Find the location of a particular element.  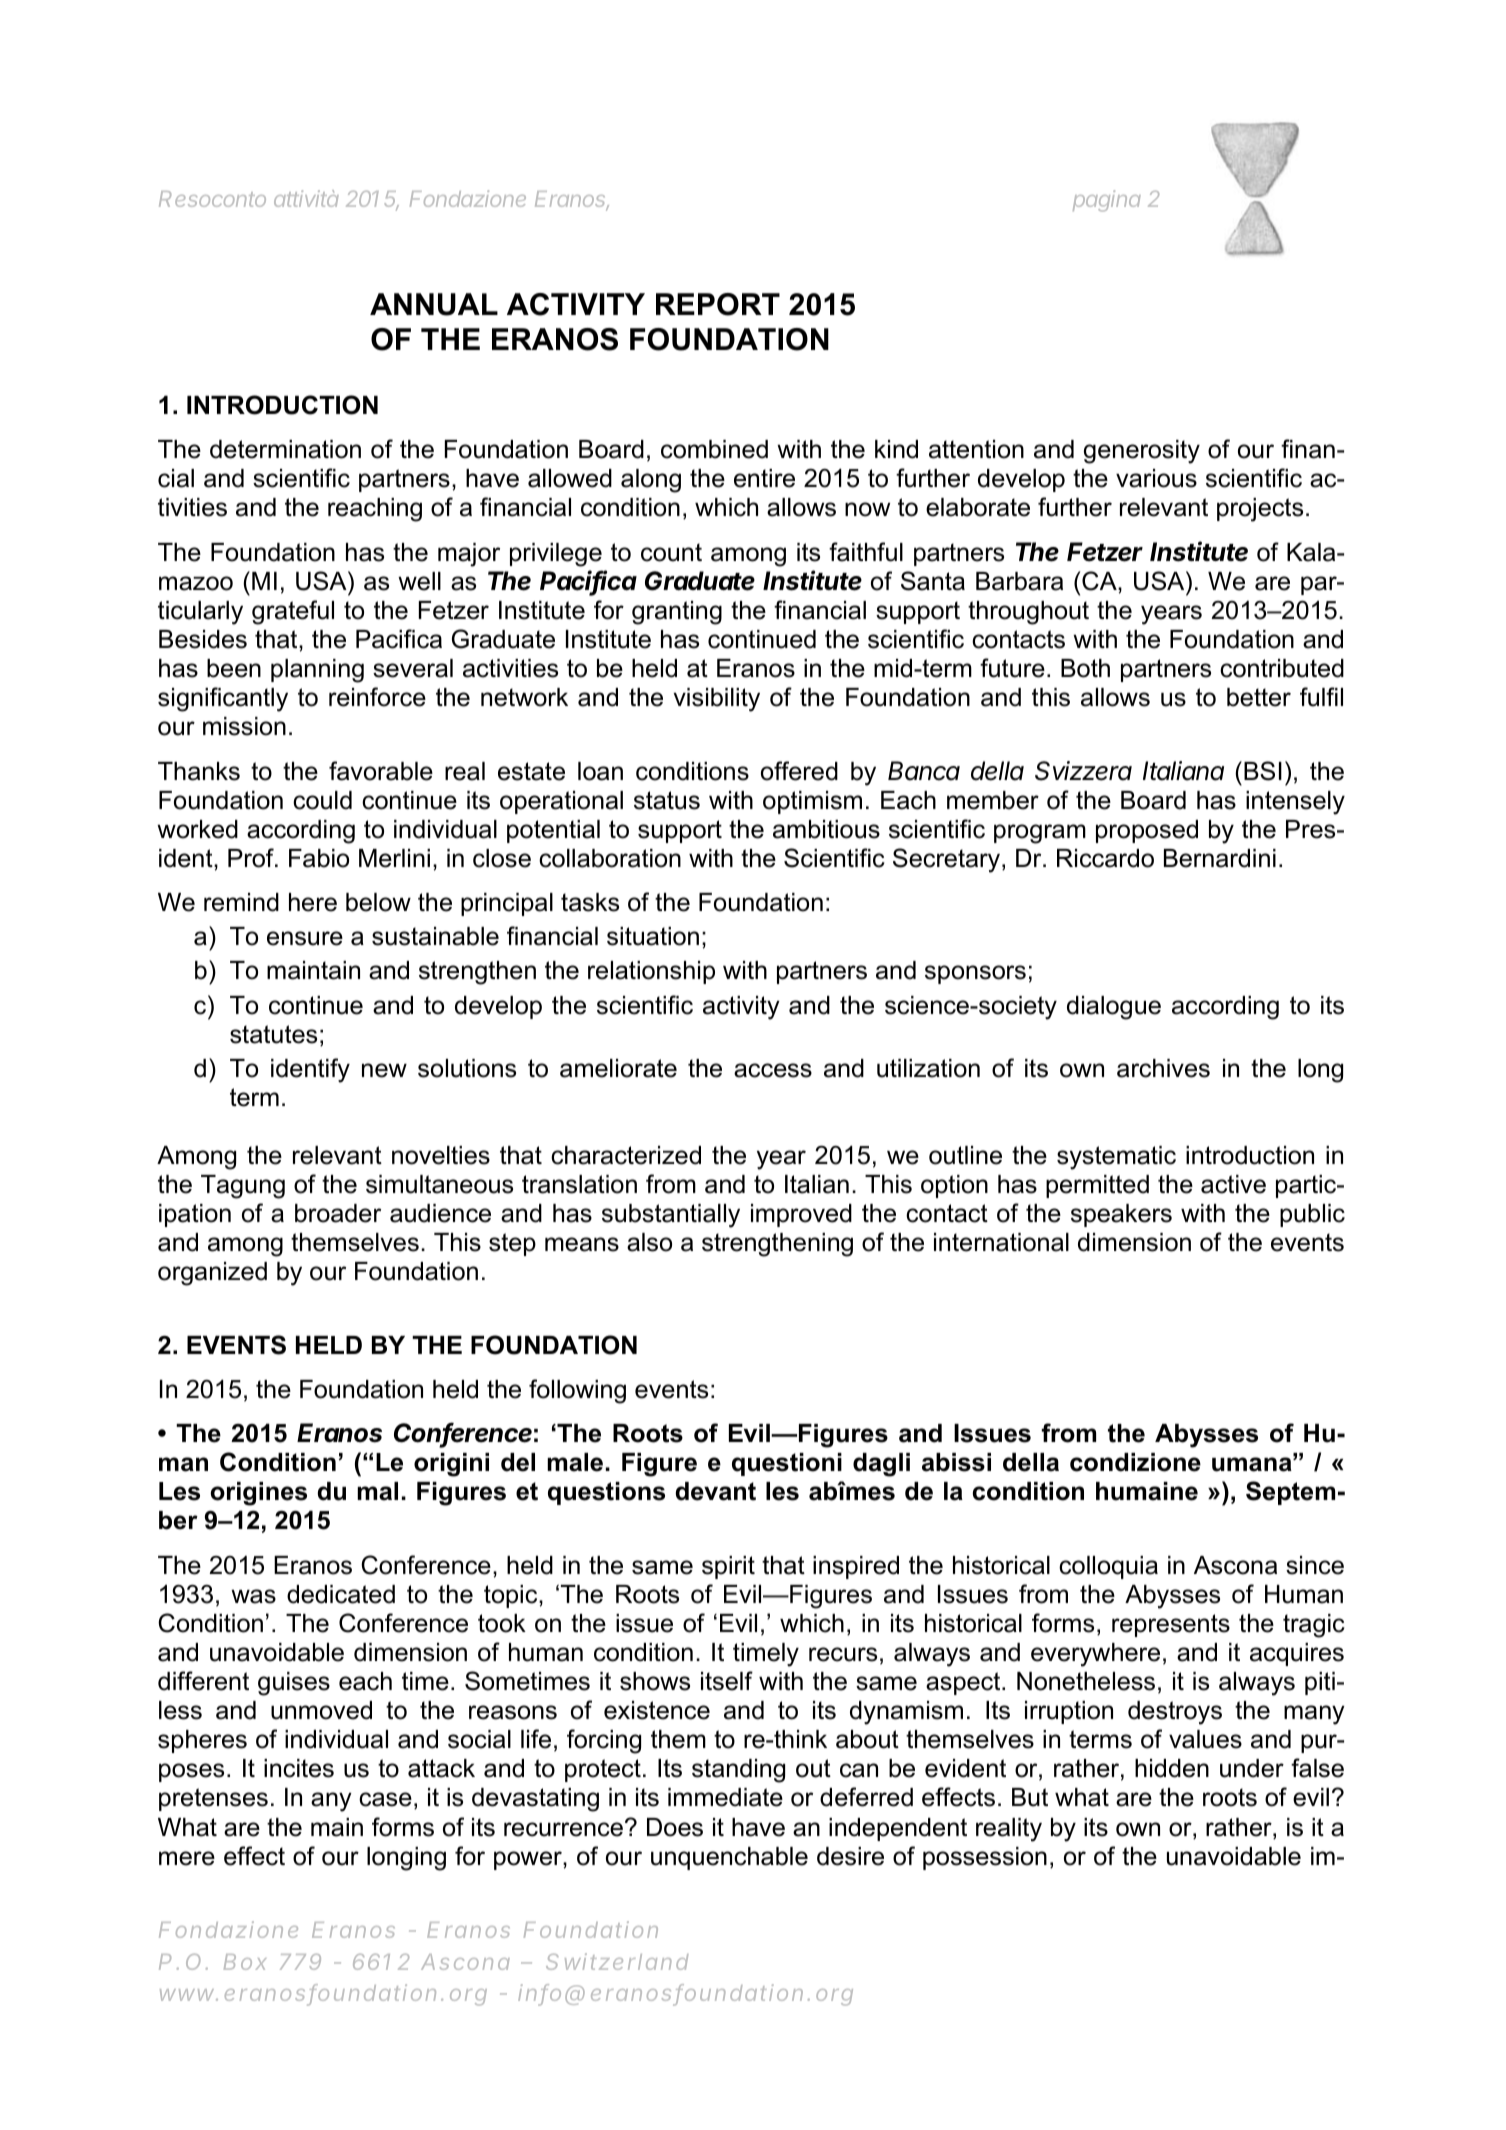

pagina is located at coordinates (1107, 201).
